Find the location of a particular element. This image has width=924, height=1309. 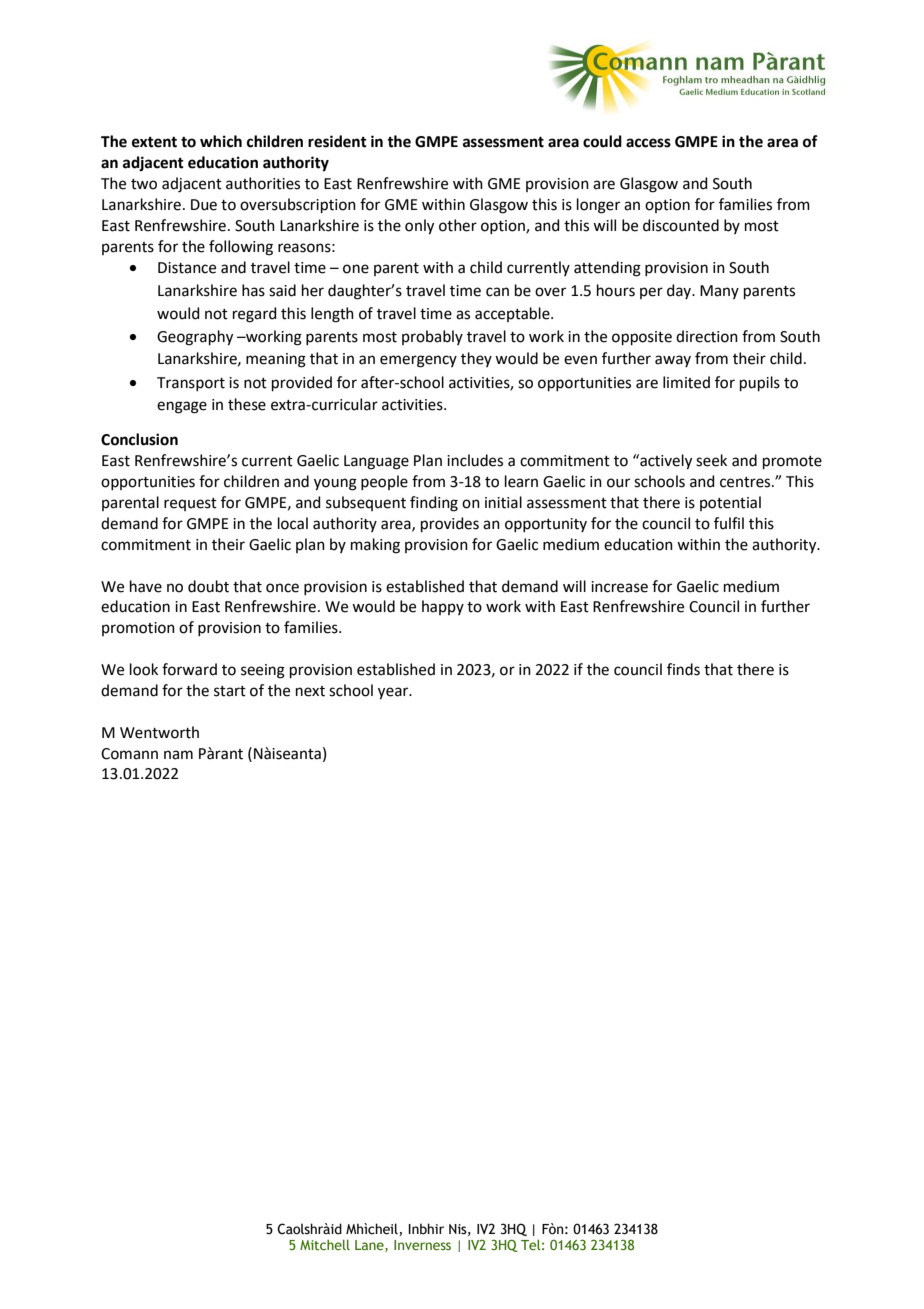

Inverness is located at coordinates (422, 1245).
